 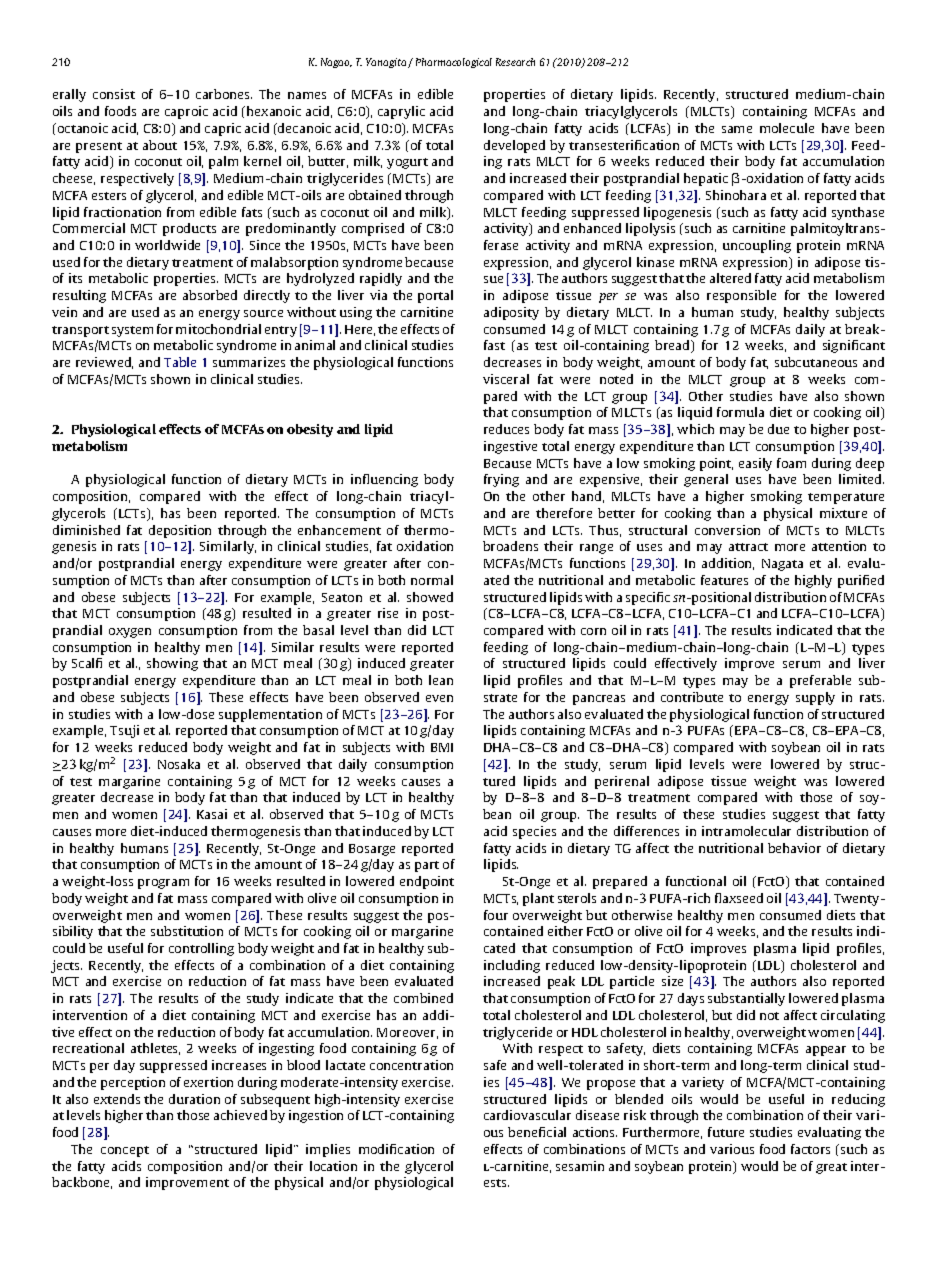 What do you see at coordinates (506, 429) in the screenshot?
I see `reduces` at bounding box center [506, 429].
